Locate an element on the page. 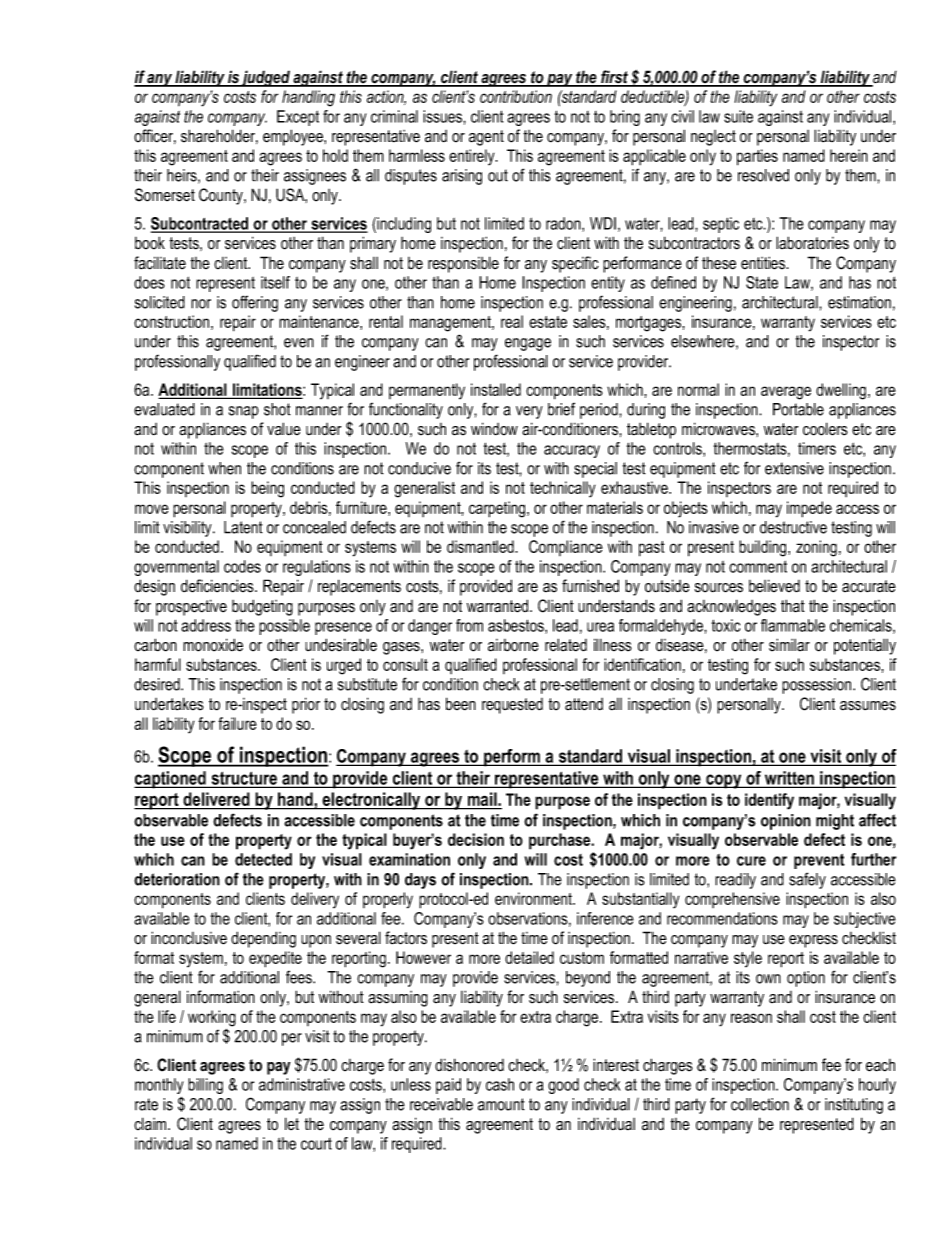 The height and width of the document is (1233, 952). average is located at coordinates (786, 393).
